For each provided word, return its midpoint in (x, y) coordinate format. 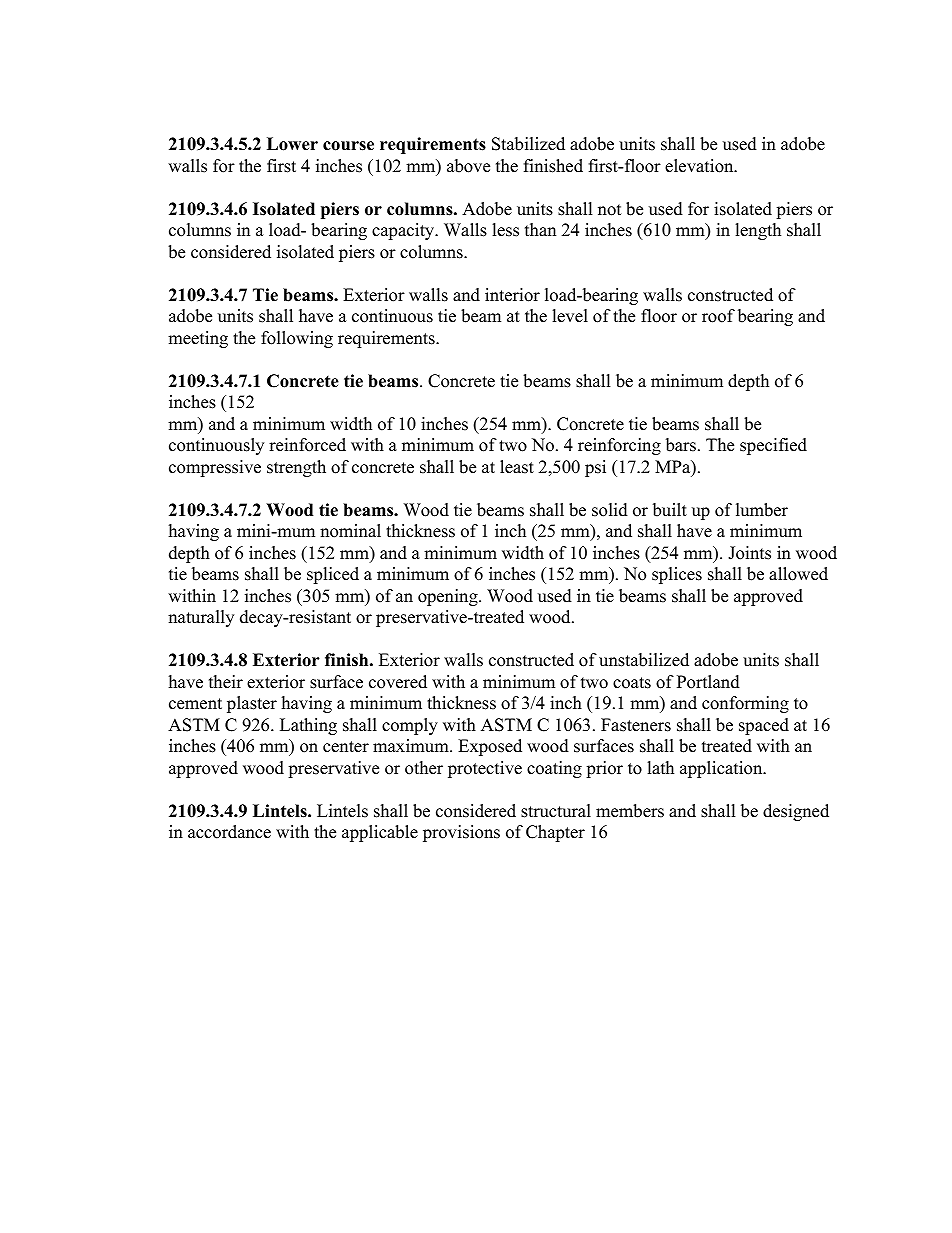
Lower (292, 144)
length (758, 231)
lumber (762, 510)
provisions (461, 833)
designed (796, 812)
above (468, 166)
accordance (229, 832)
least (517, 467)
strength (296, 468)
